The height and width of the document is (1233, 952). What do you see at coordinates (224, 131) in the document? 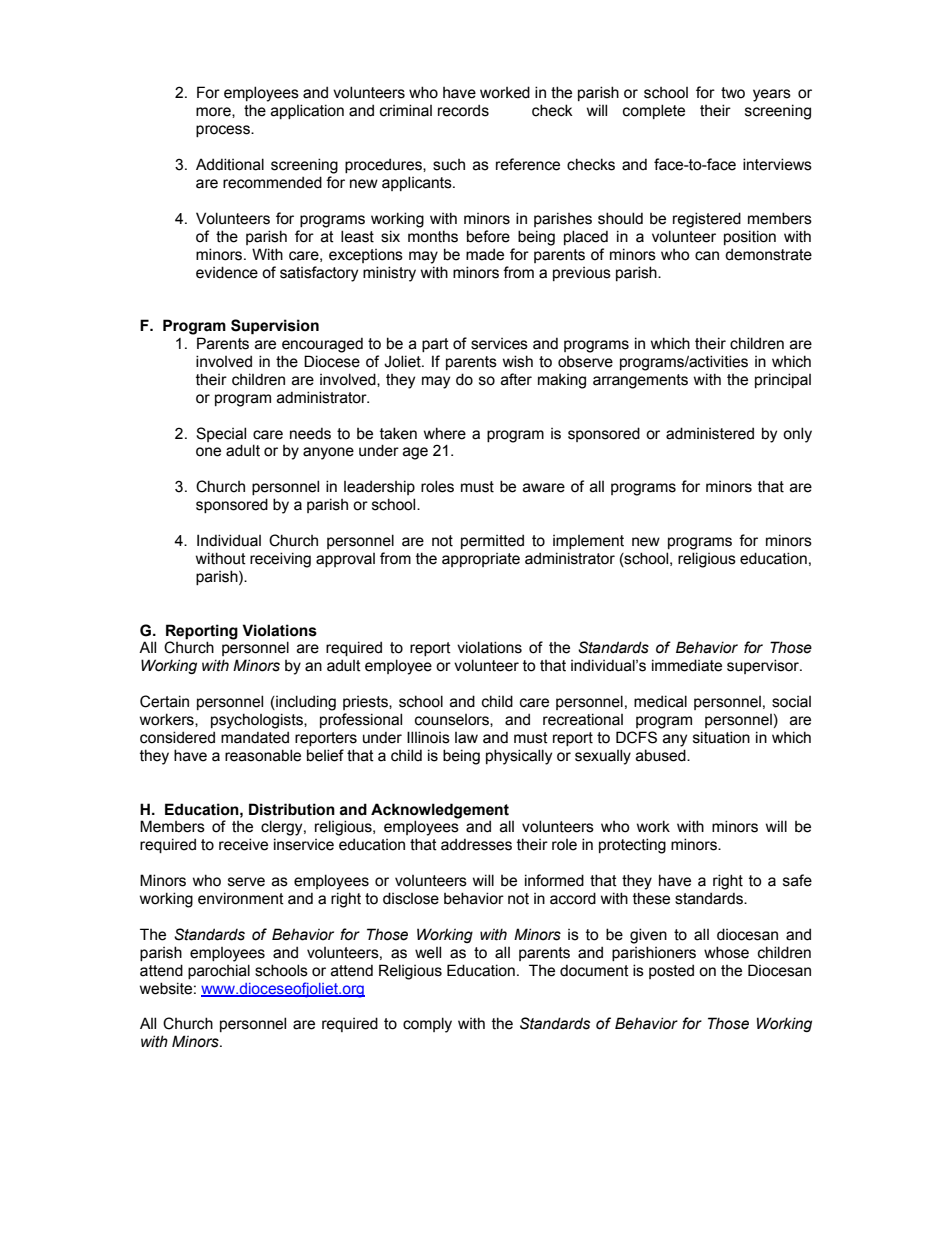
I see `process` at bounding box center [224, 131].
